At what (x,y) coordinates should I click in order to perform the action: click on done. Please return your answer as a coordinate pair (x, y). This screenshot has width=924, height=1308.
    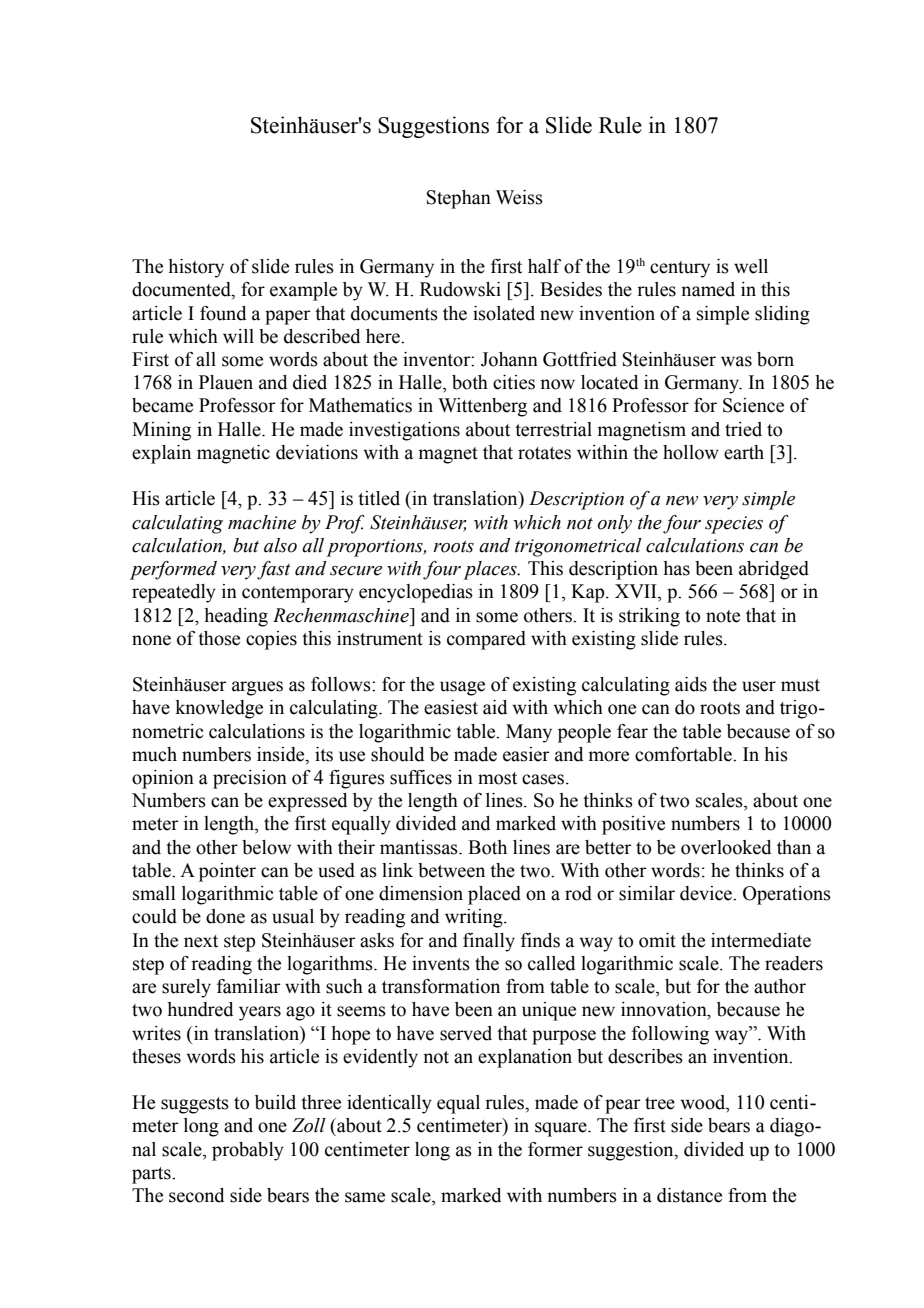
    Looking at the image, I should click on (225, 916).
